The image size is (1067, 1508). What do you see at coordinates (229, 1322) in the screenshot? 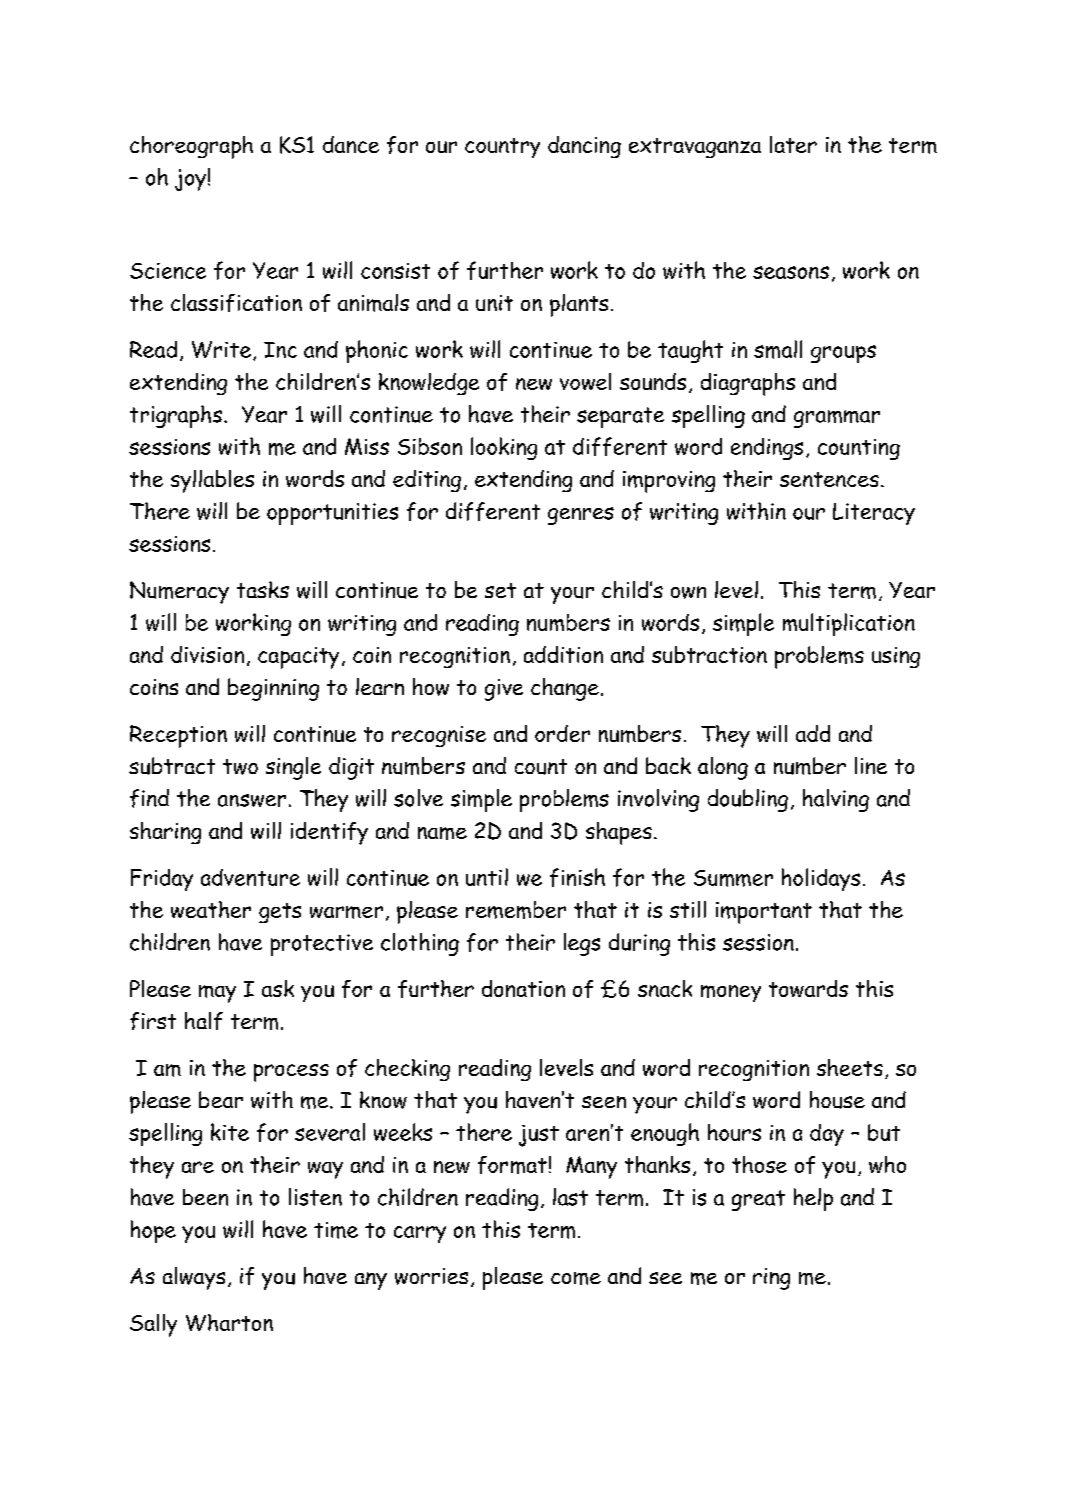
I see `Wharton` at bounding box center [229, 1322].
